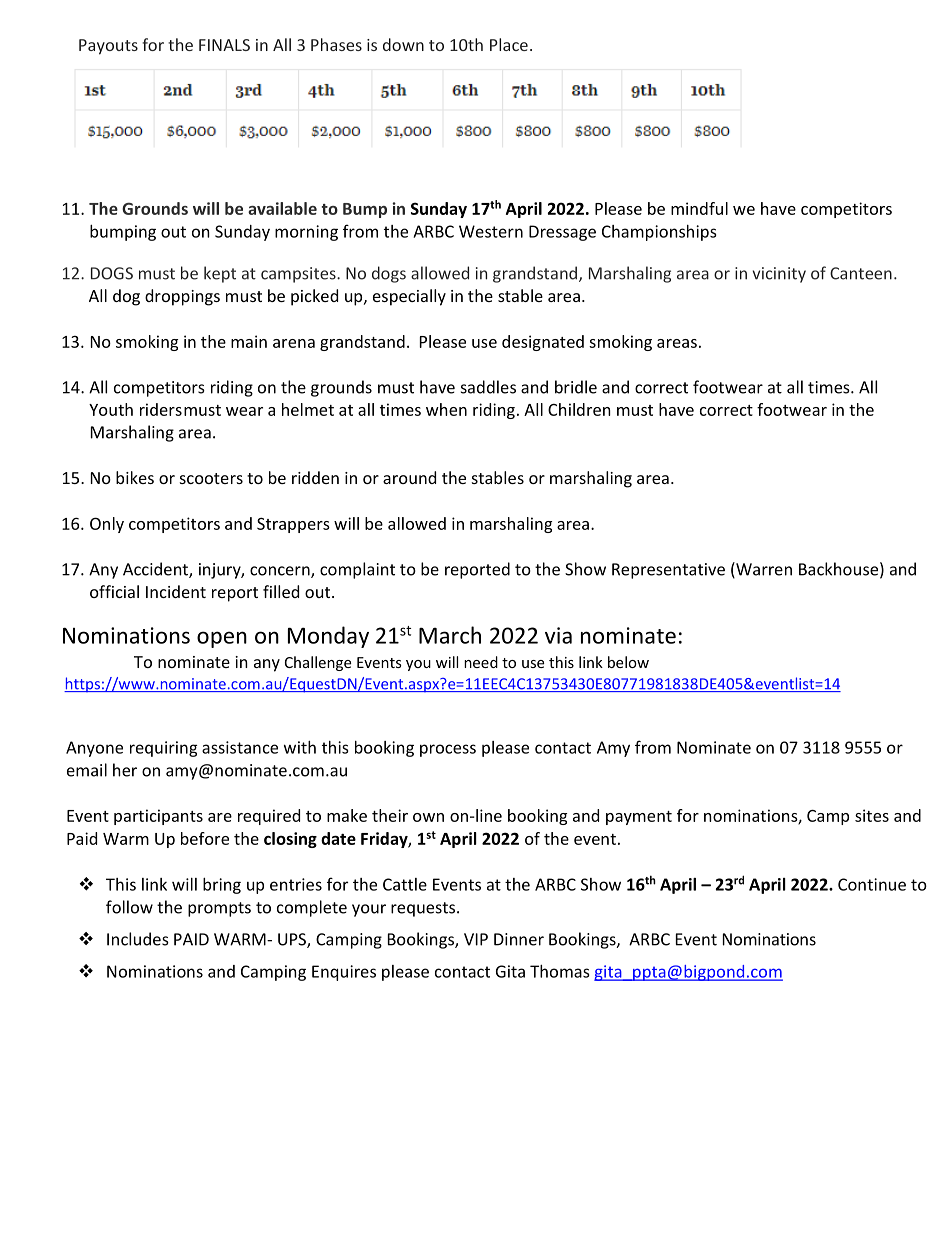 The height and width of the image is (1233, 952). I want to click on Warren, so click(763, 570).
